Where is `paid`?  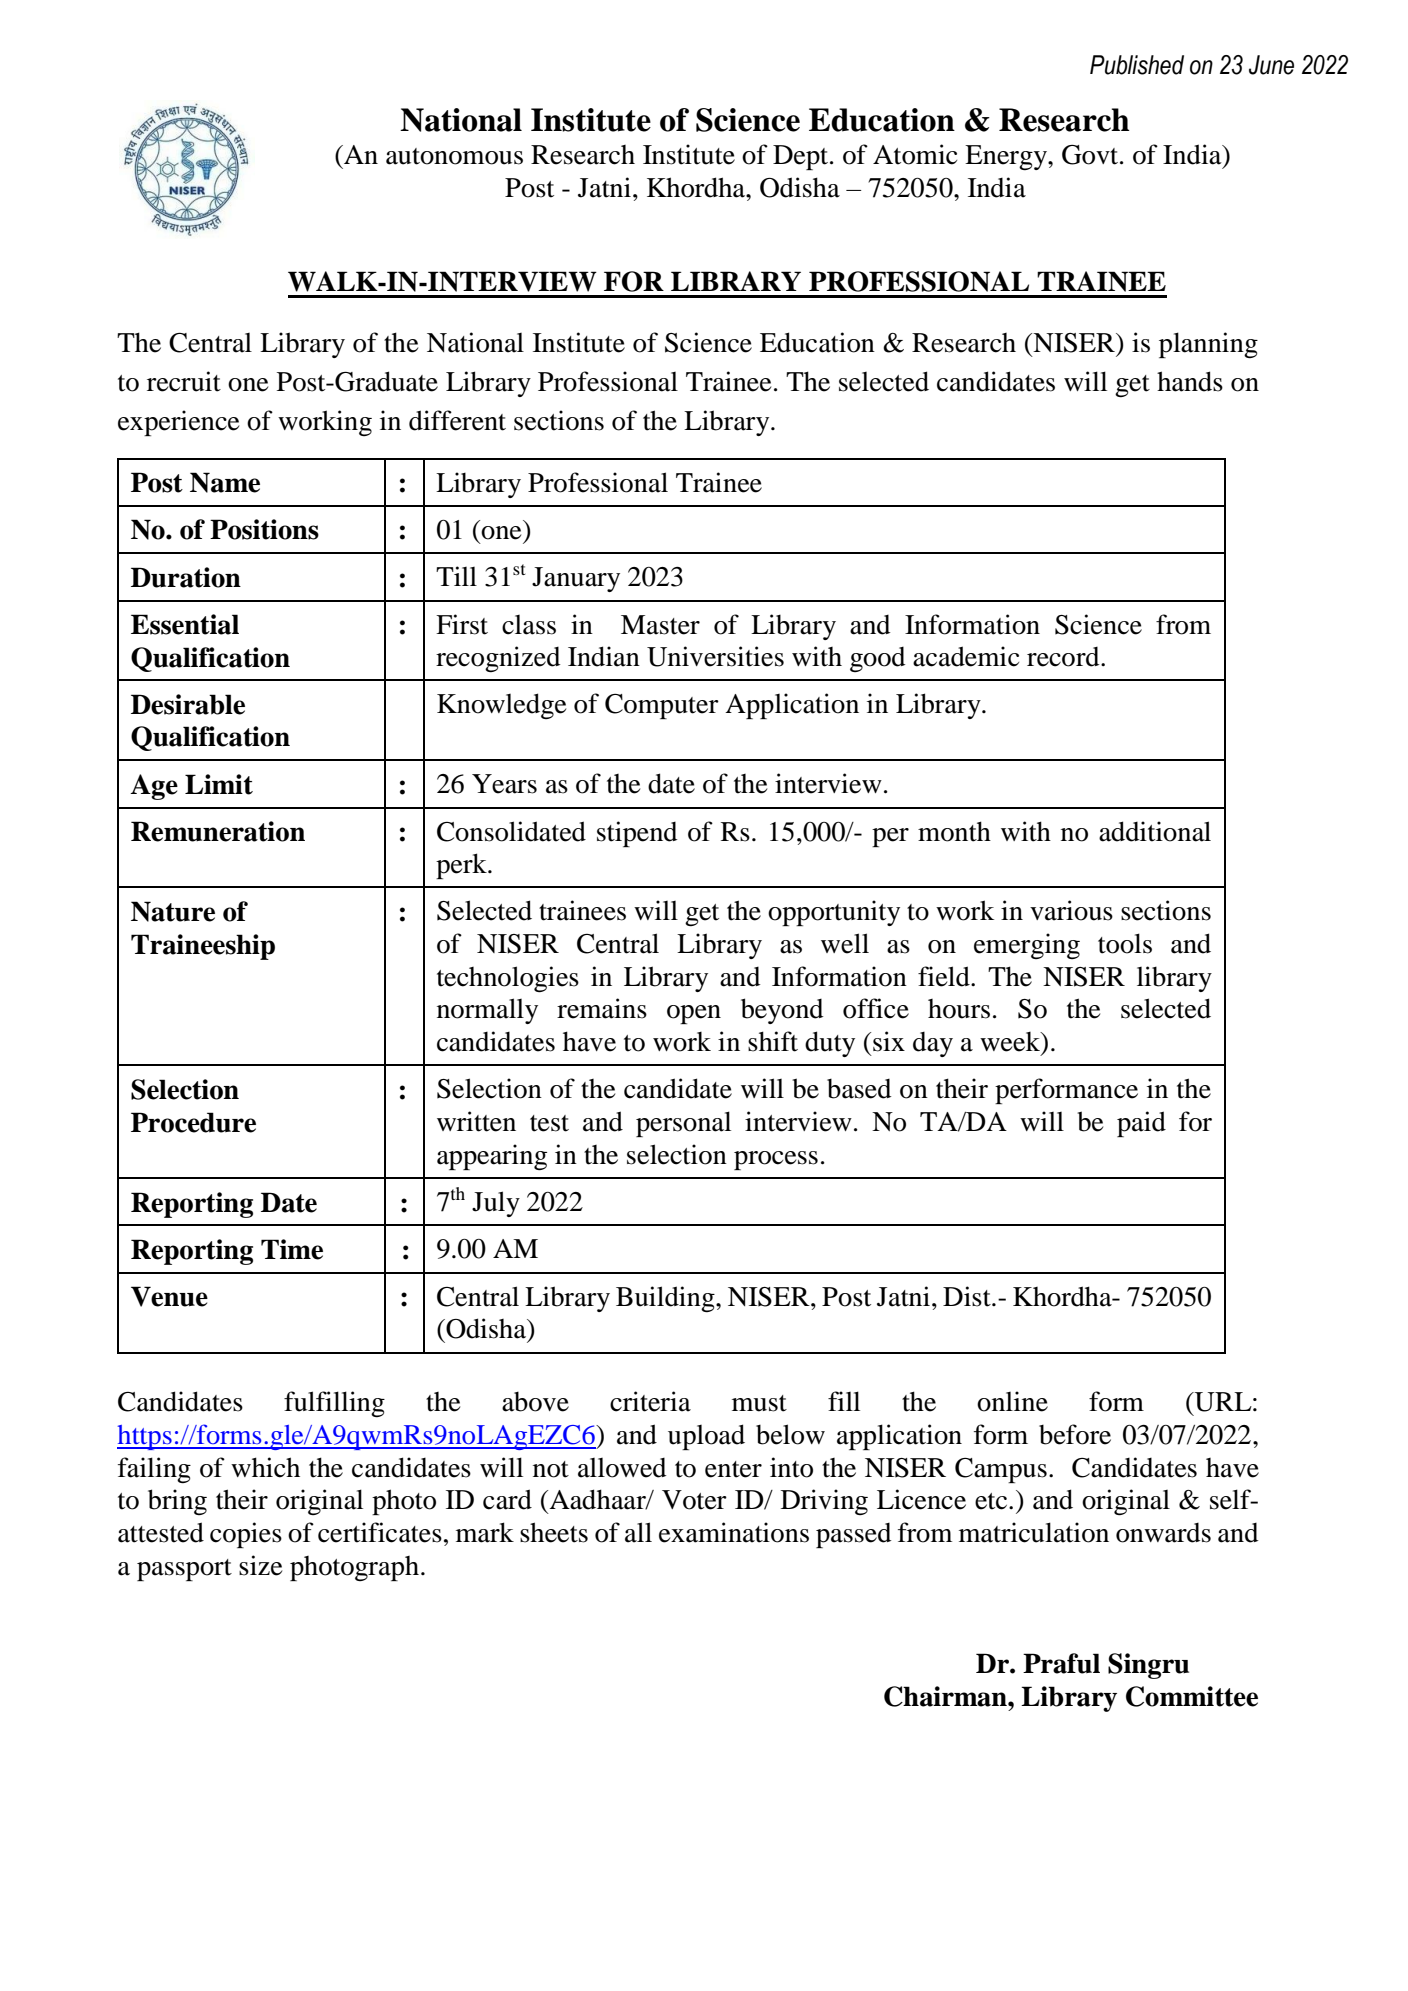
paid is located at coordinates (1141, 1124).
